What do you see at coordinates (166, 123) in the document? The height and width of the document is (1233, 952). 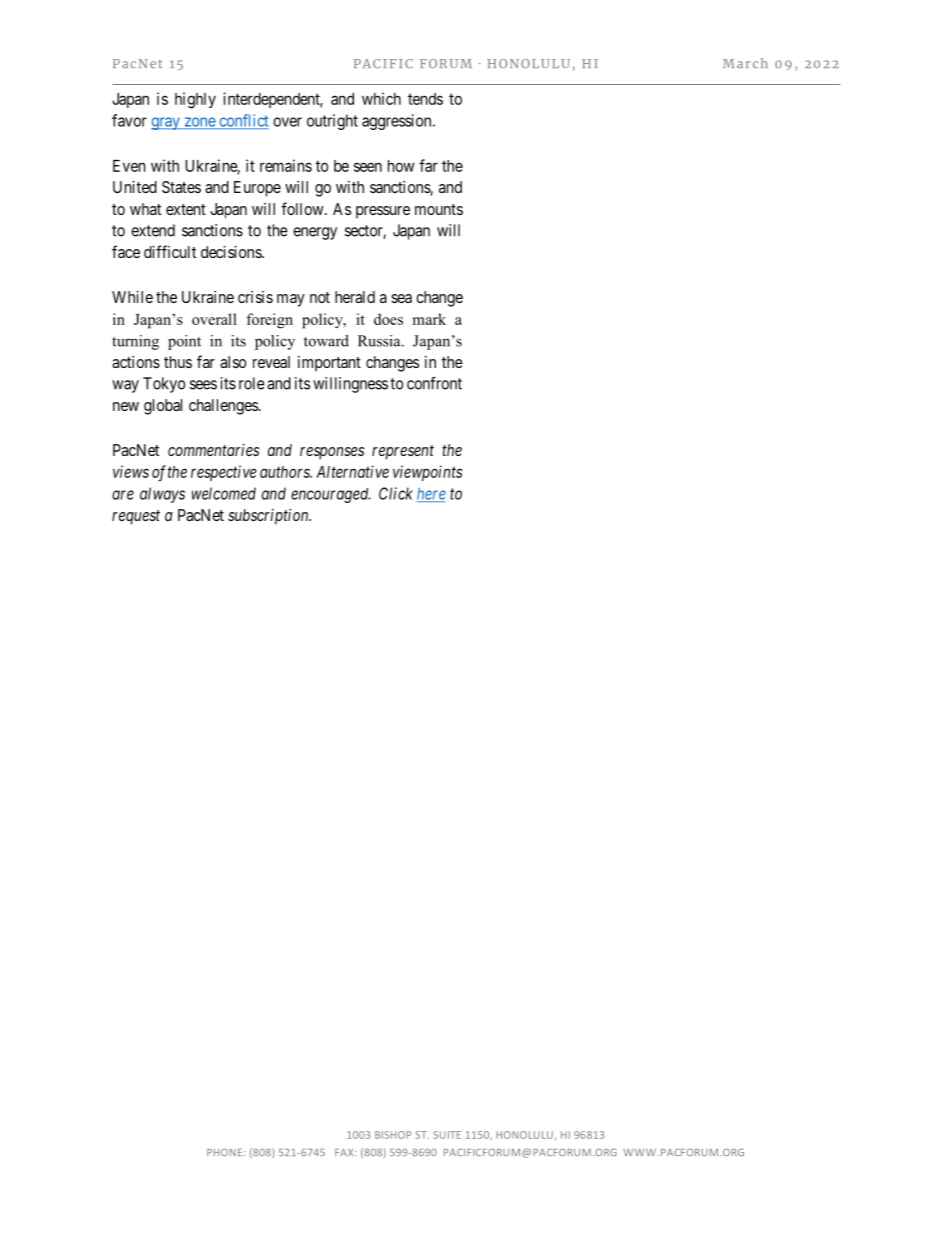 I see `gray` at bounding box center [166, 123].
